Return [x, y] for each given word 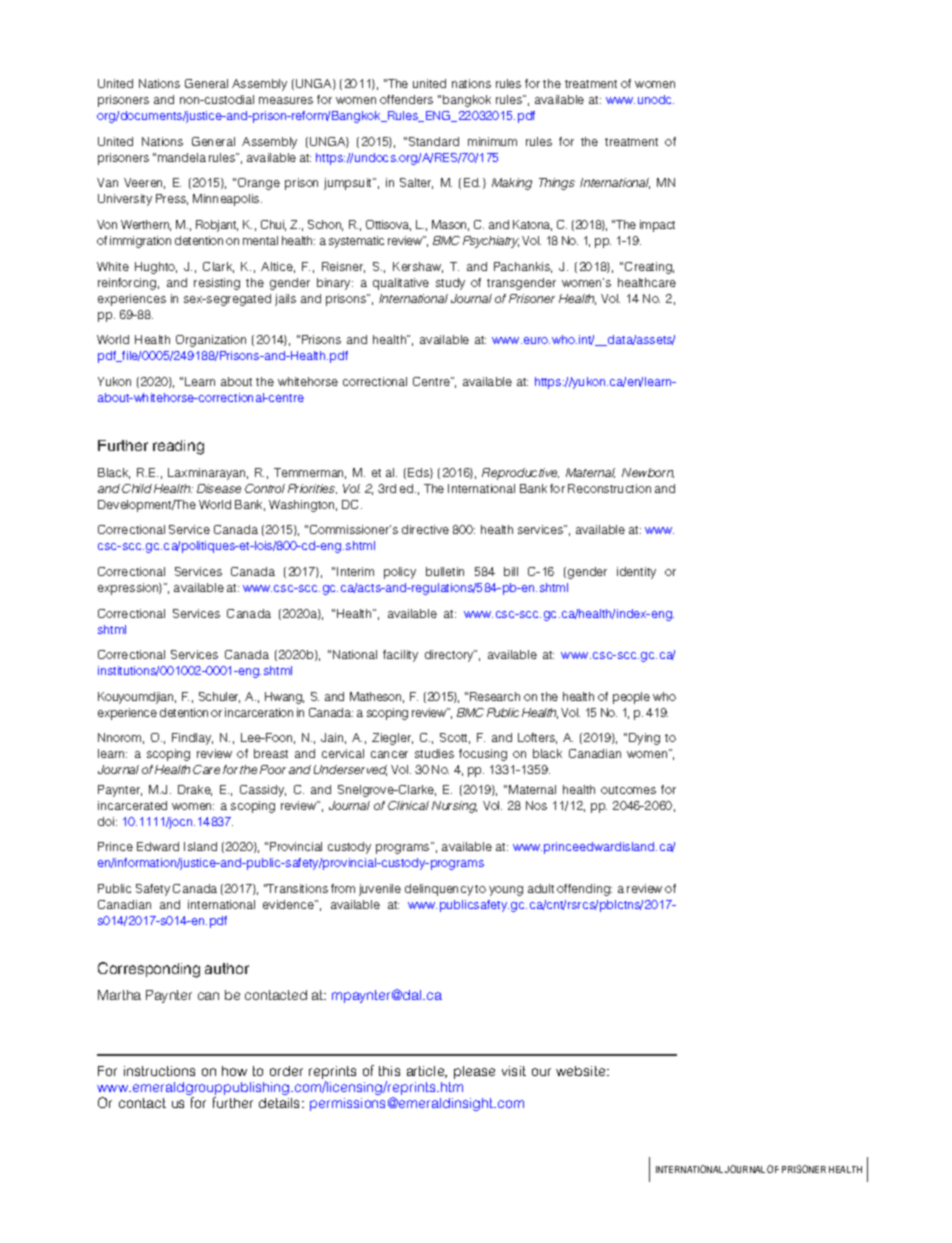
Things [557, 184]
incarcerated [132, 805]
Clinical [408, 805]
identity [636, 573]
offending [584, 890]
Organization [211, 341]
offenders [406, 99]
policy [400, 573]
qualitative [401, 284]
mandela [182, 157]
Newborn [648, 473]
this [389, 1071]
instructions [159, 1071]
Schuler [219, 697]
